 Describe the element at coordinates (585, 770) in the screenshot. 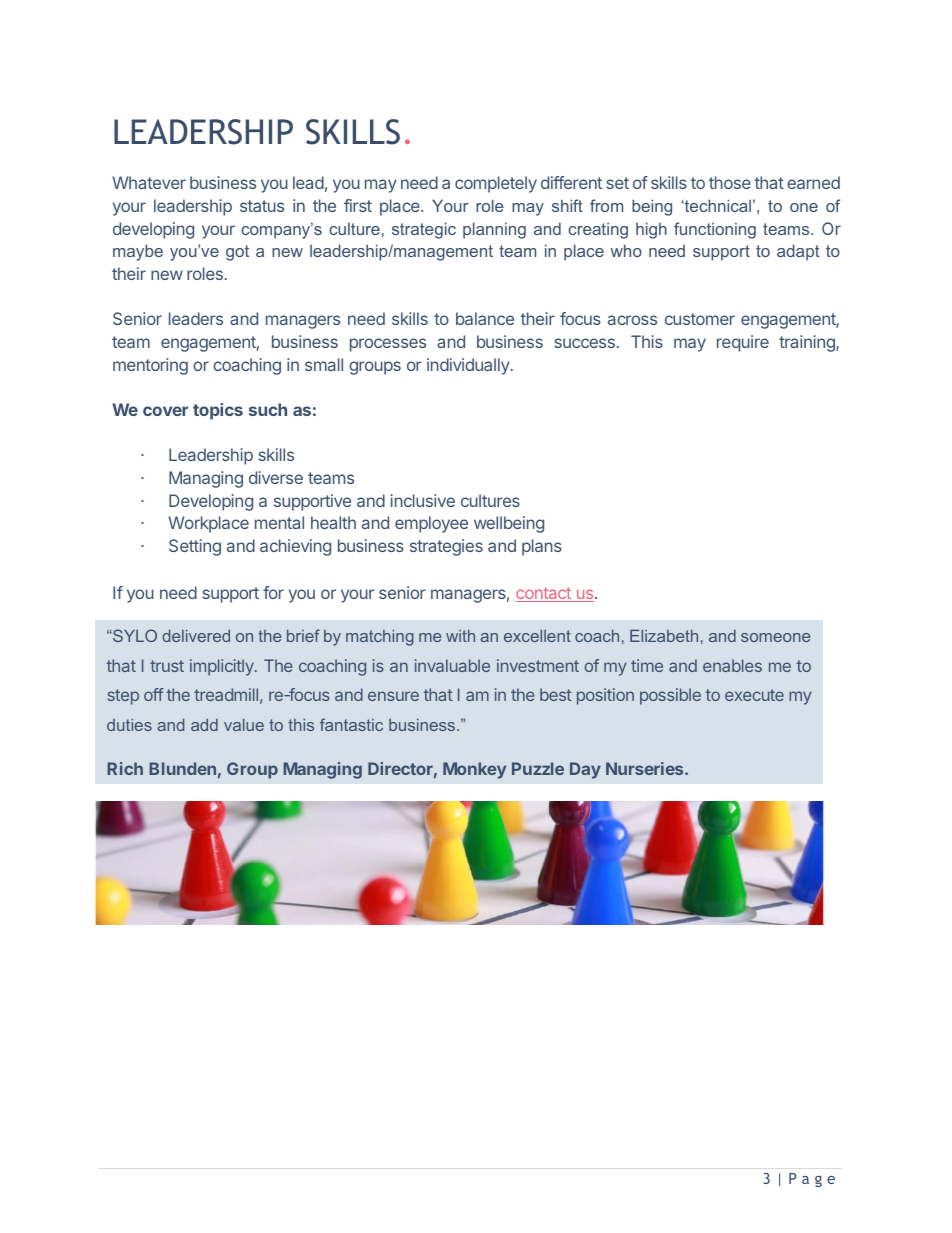

I see `Day` at that location.
